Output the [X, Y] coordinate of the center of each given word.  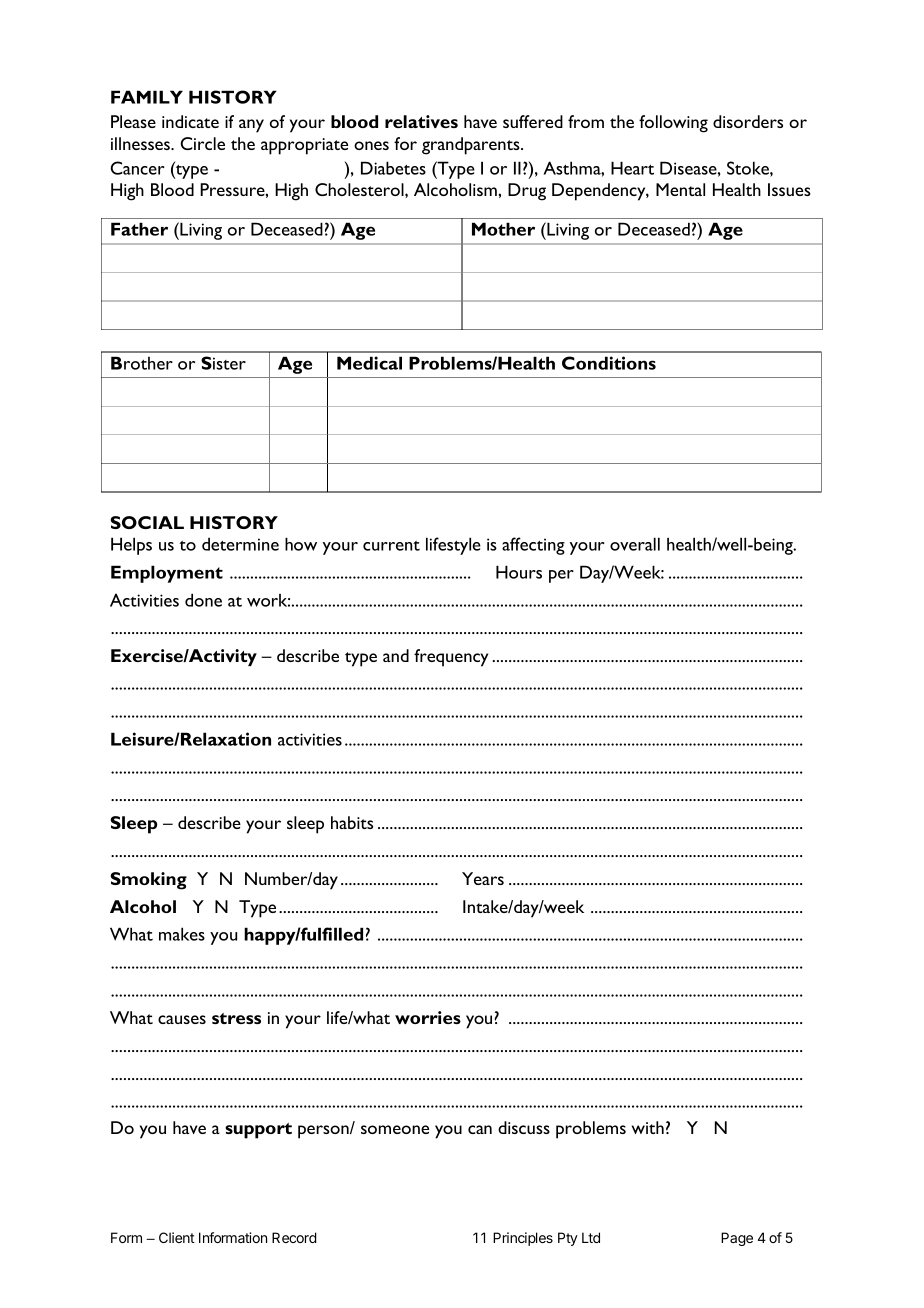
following [673, 124]
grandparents [472, 146]
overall [635, 544]
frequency [451, 658]
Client [177, 1237]
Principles [523, 1239]
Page [737, 1239]
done [203, 600]
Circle [203, 143]
